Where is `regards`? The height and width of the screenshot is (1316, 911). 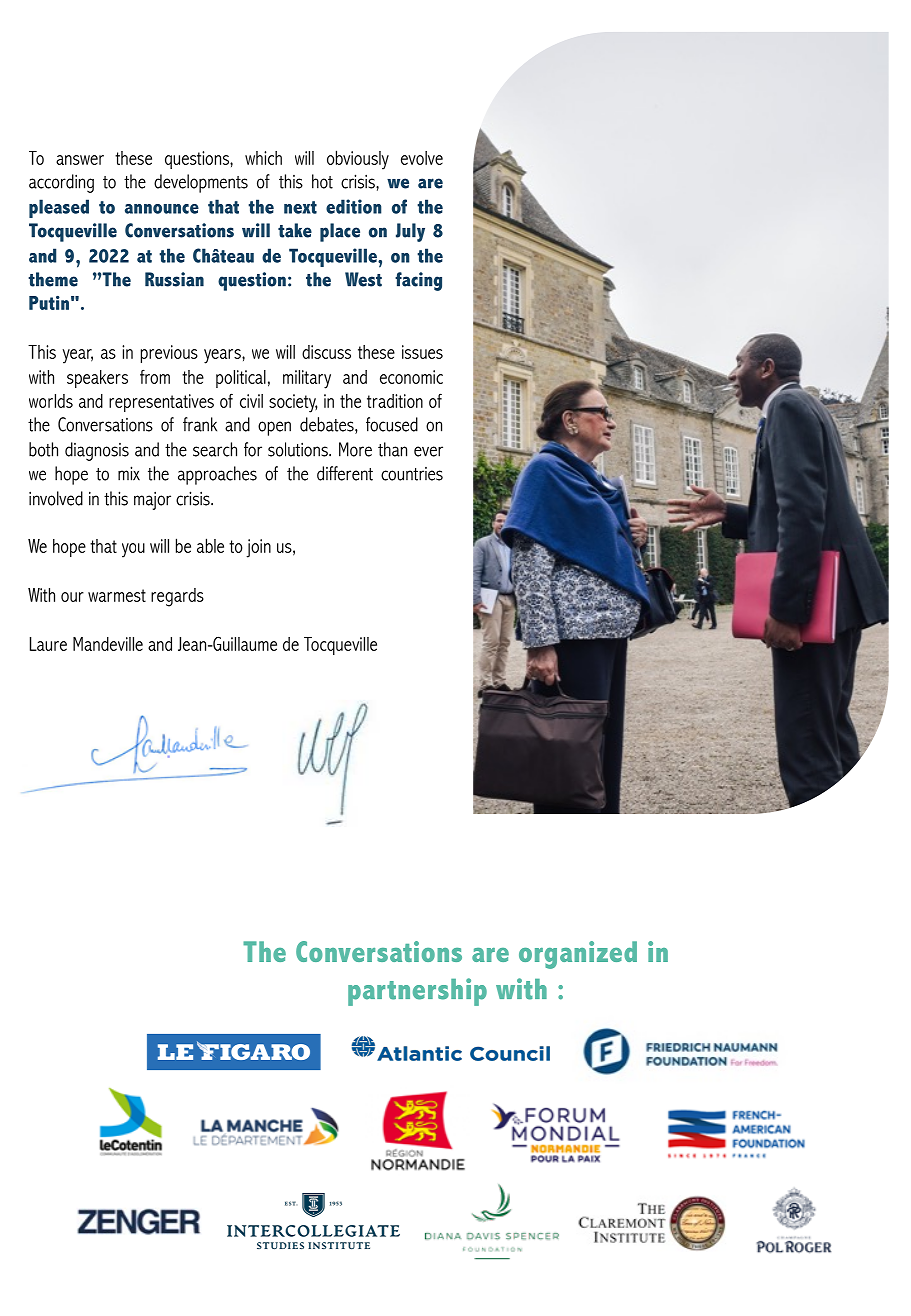
regards is located at coordinates (177, 597).
